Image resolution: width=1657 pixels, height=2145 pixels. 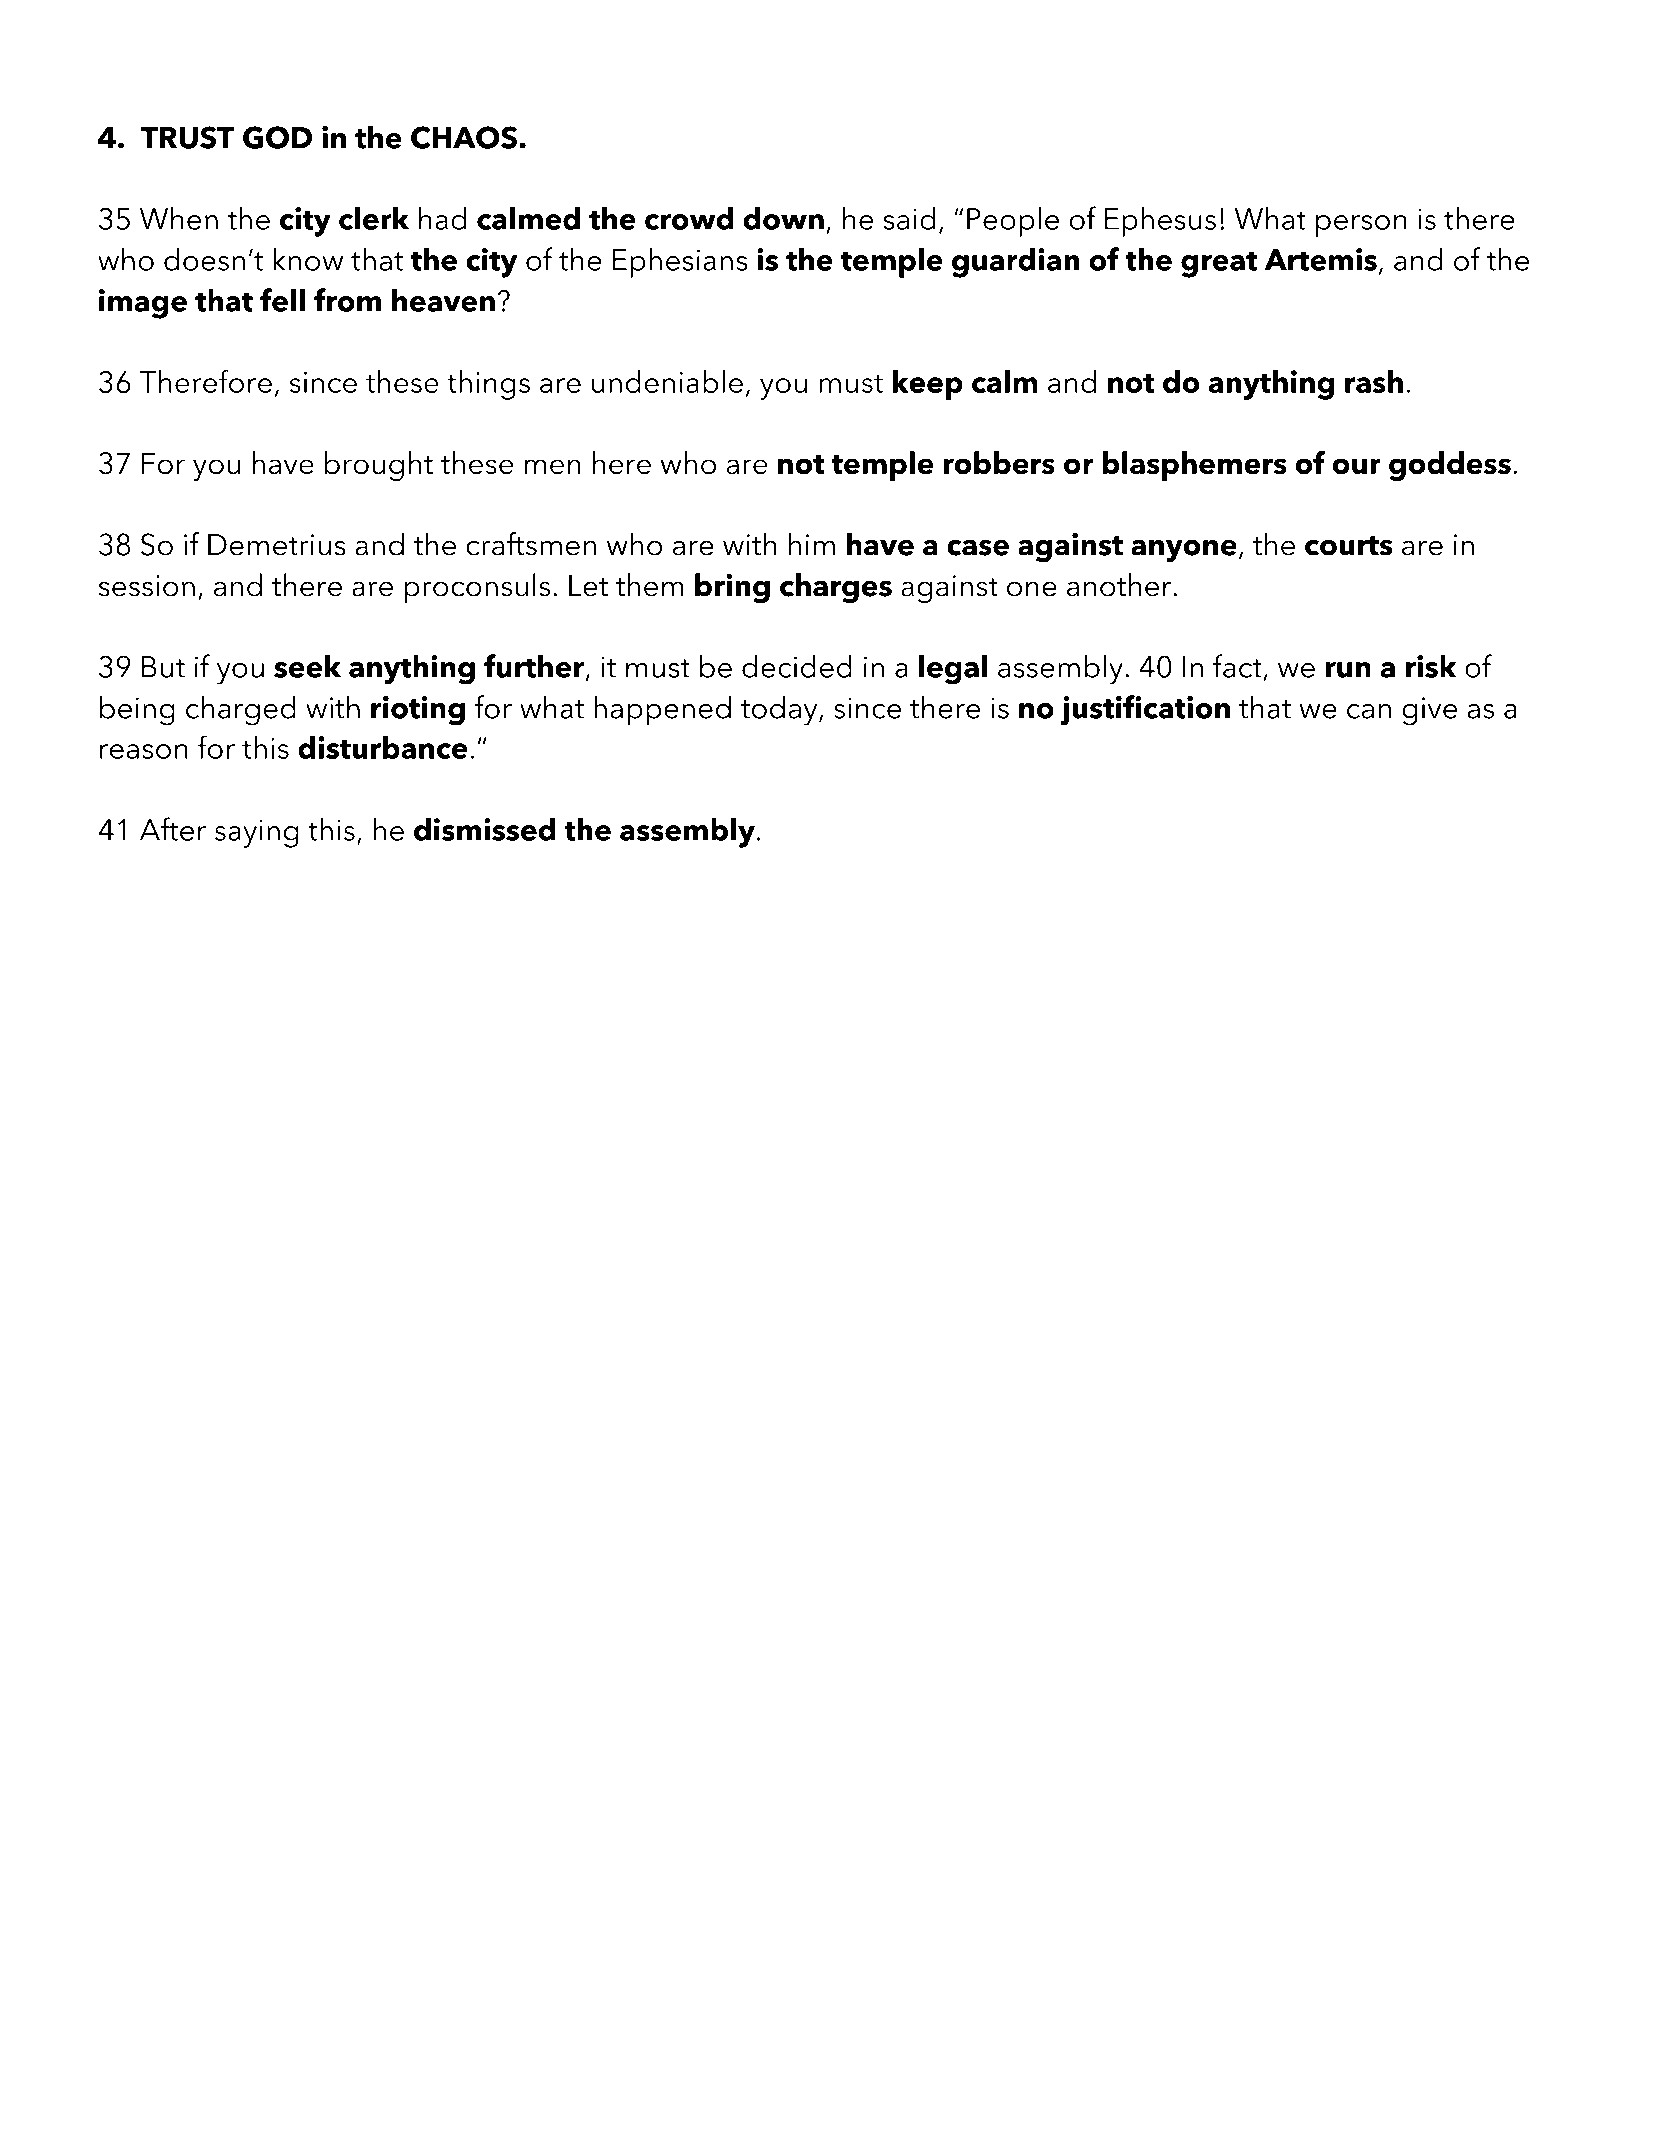 What do you see at coordinates (783, 218) in the screenshot?
I see `down` at bounding box center [783, 218].
